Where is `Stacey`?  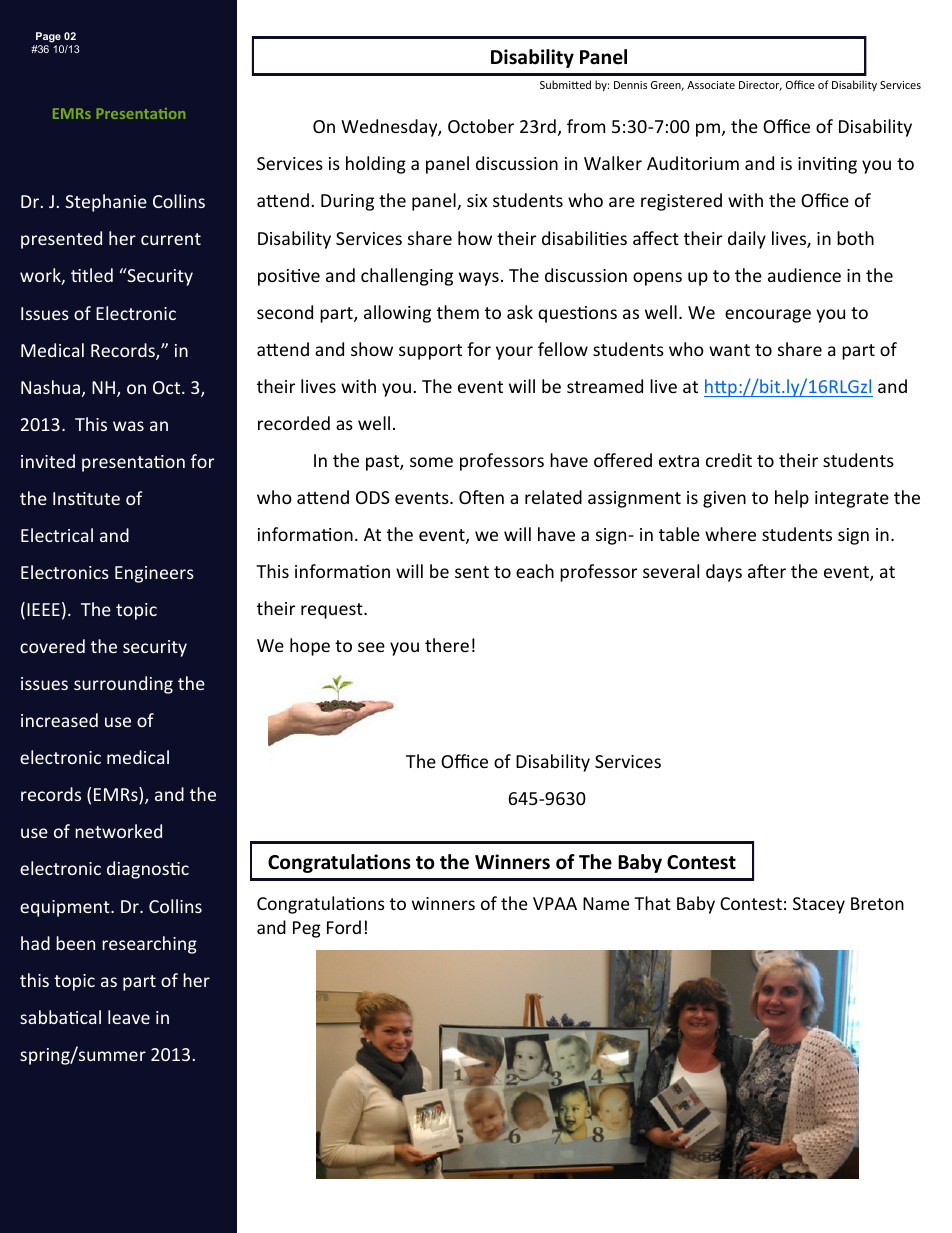 Stacey is located at coordinates (819, 905).
